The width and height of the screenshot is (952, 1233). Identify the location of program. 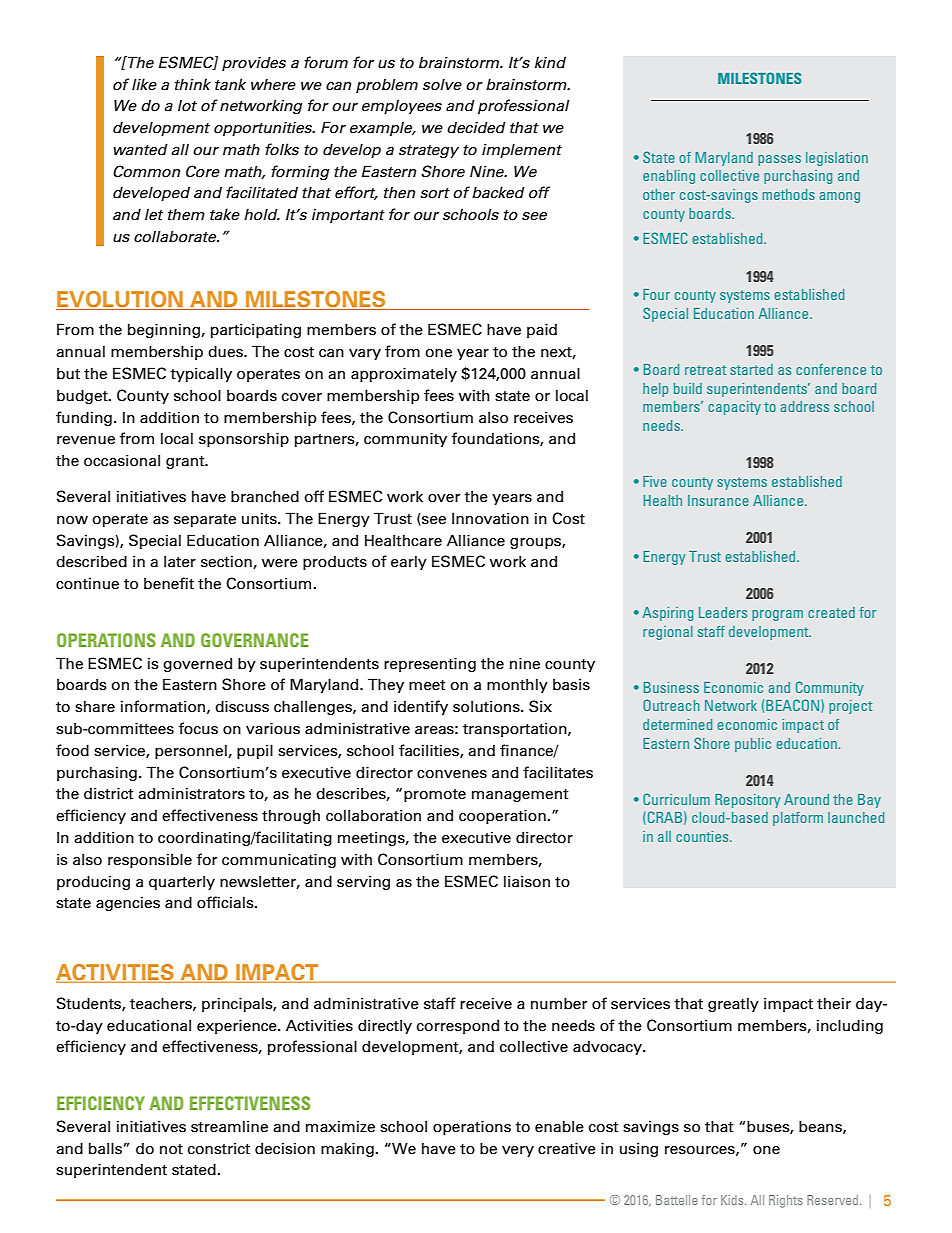
(777, 615).
